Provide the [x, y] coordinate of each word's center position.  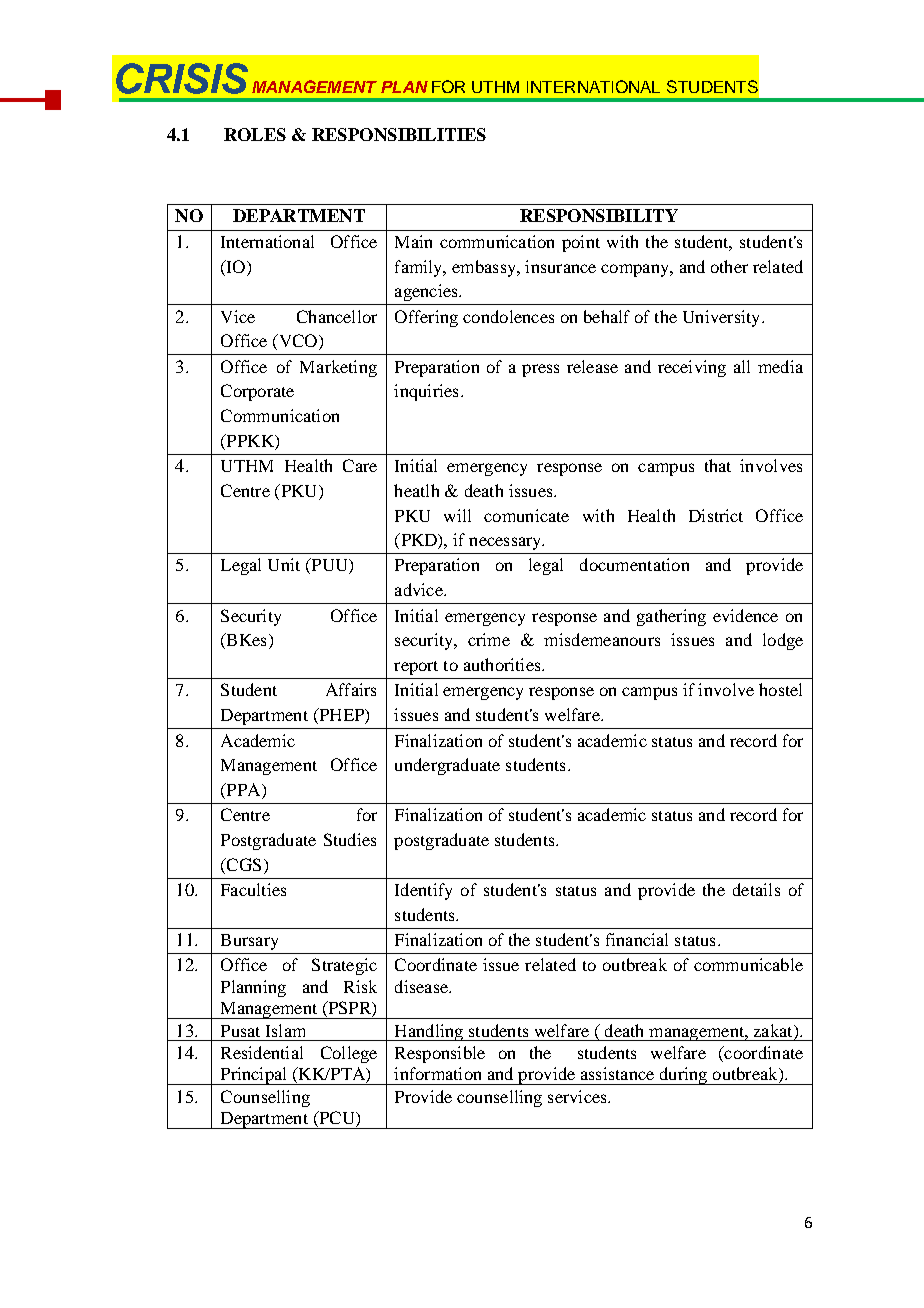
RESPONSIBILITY [599, 215]
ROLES [255, 134]
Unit [284, 564]
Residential [262, 1052]
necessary [506, 543]
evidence [745, 615]
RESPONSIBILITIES [399, 134]
